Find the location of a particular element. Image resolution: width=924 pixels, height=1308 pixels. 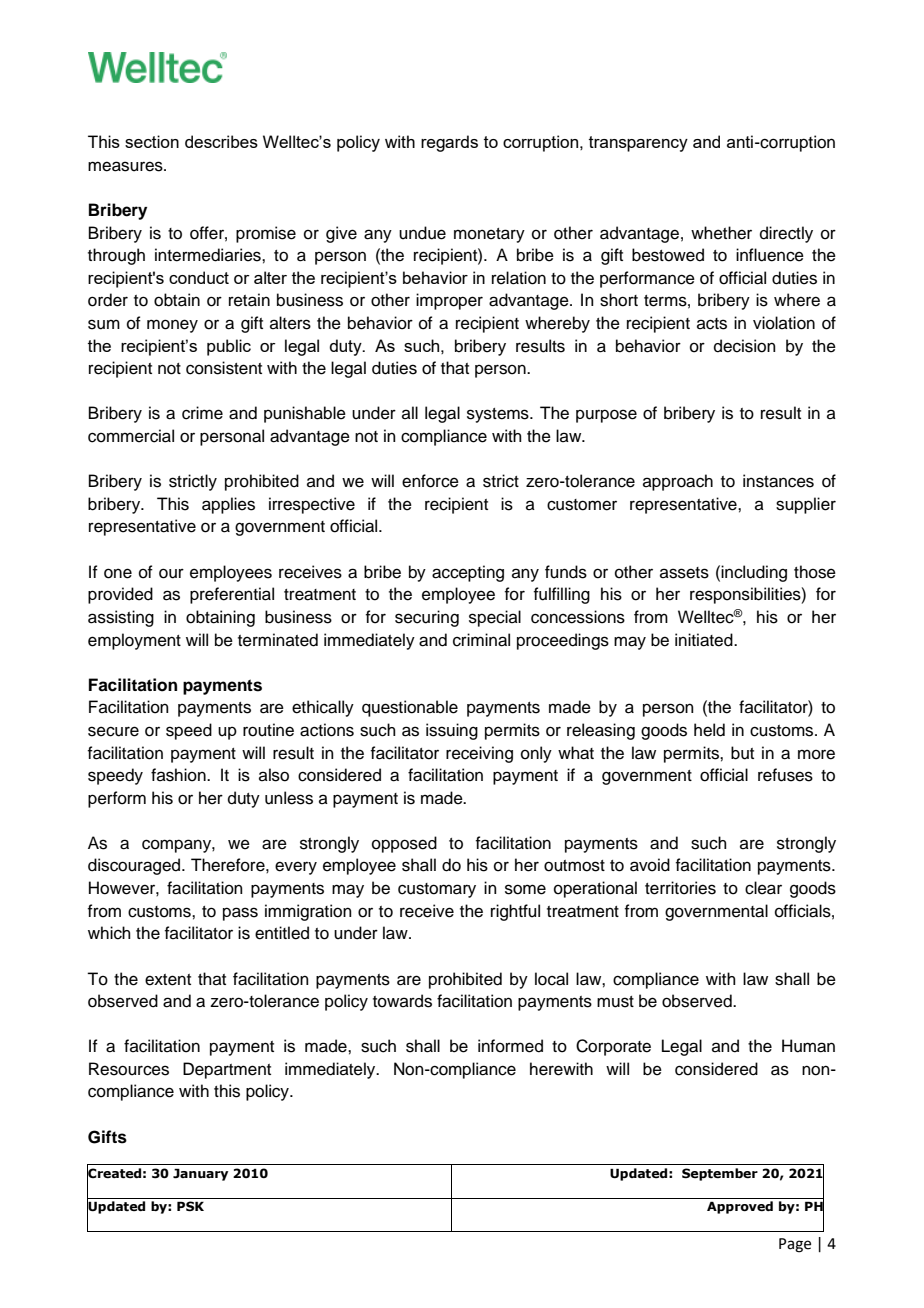

instances is located at coordinates (778, 481).
